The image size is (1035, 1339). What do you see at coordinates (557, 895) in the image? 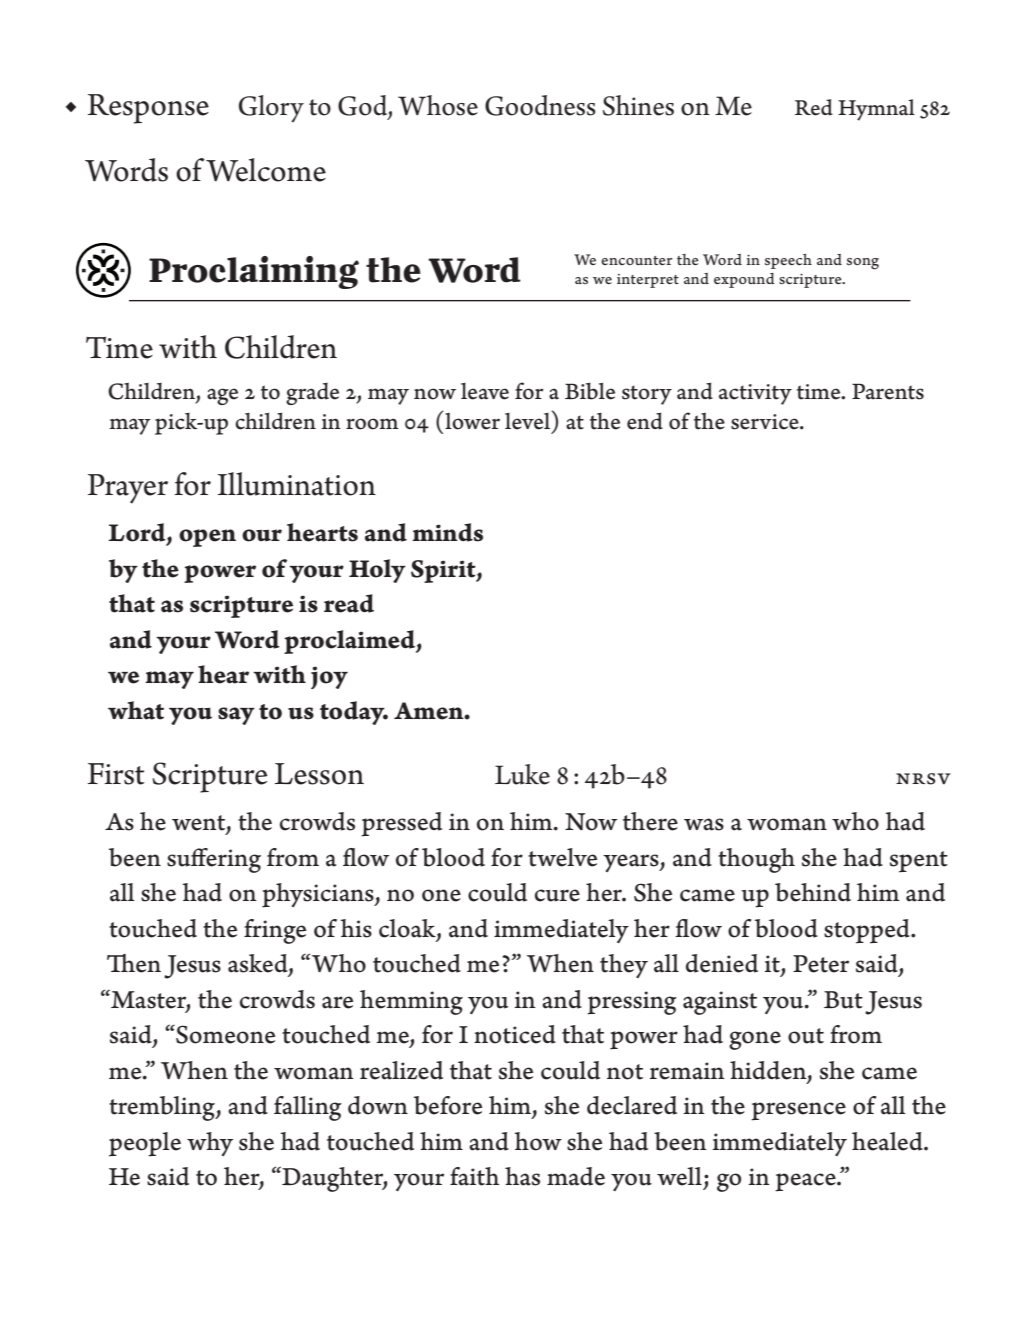
I see `cure` at bounding box center [557, 895].
